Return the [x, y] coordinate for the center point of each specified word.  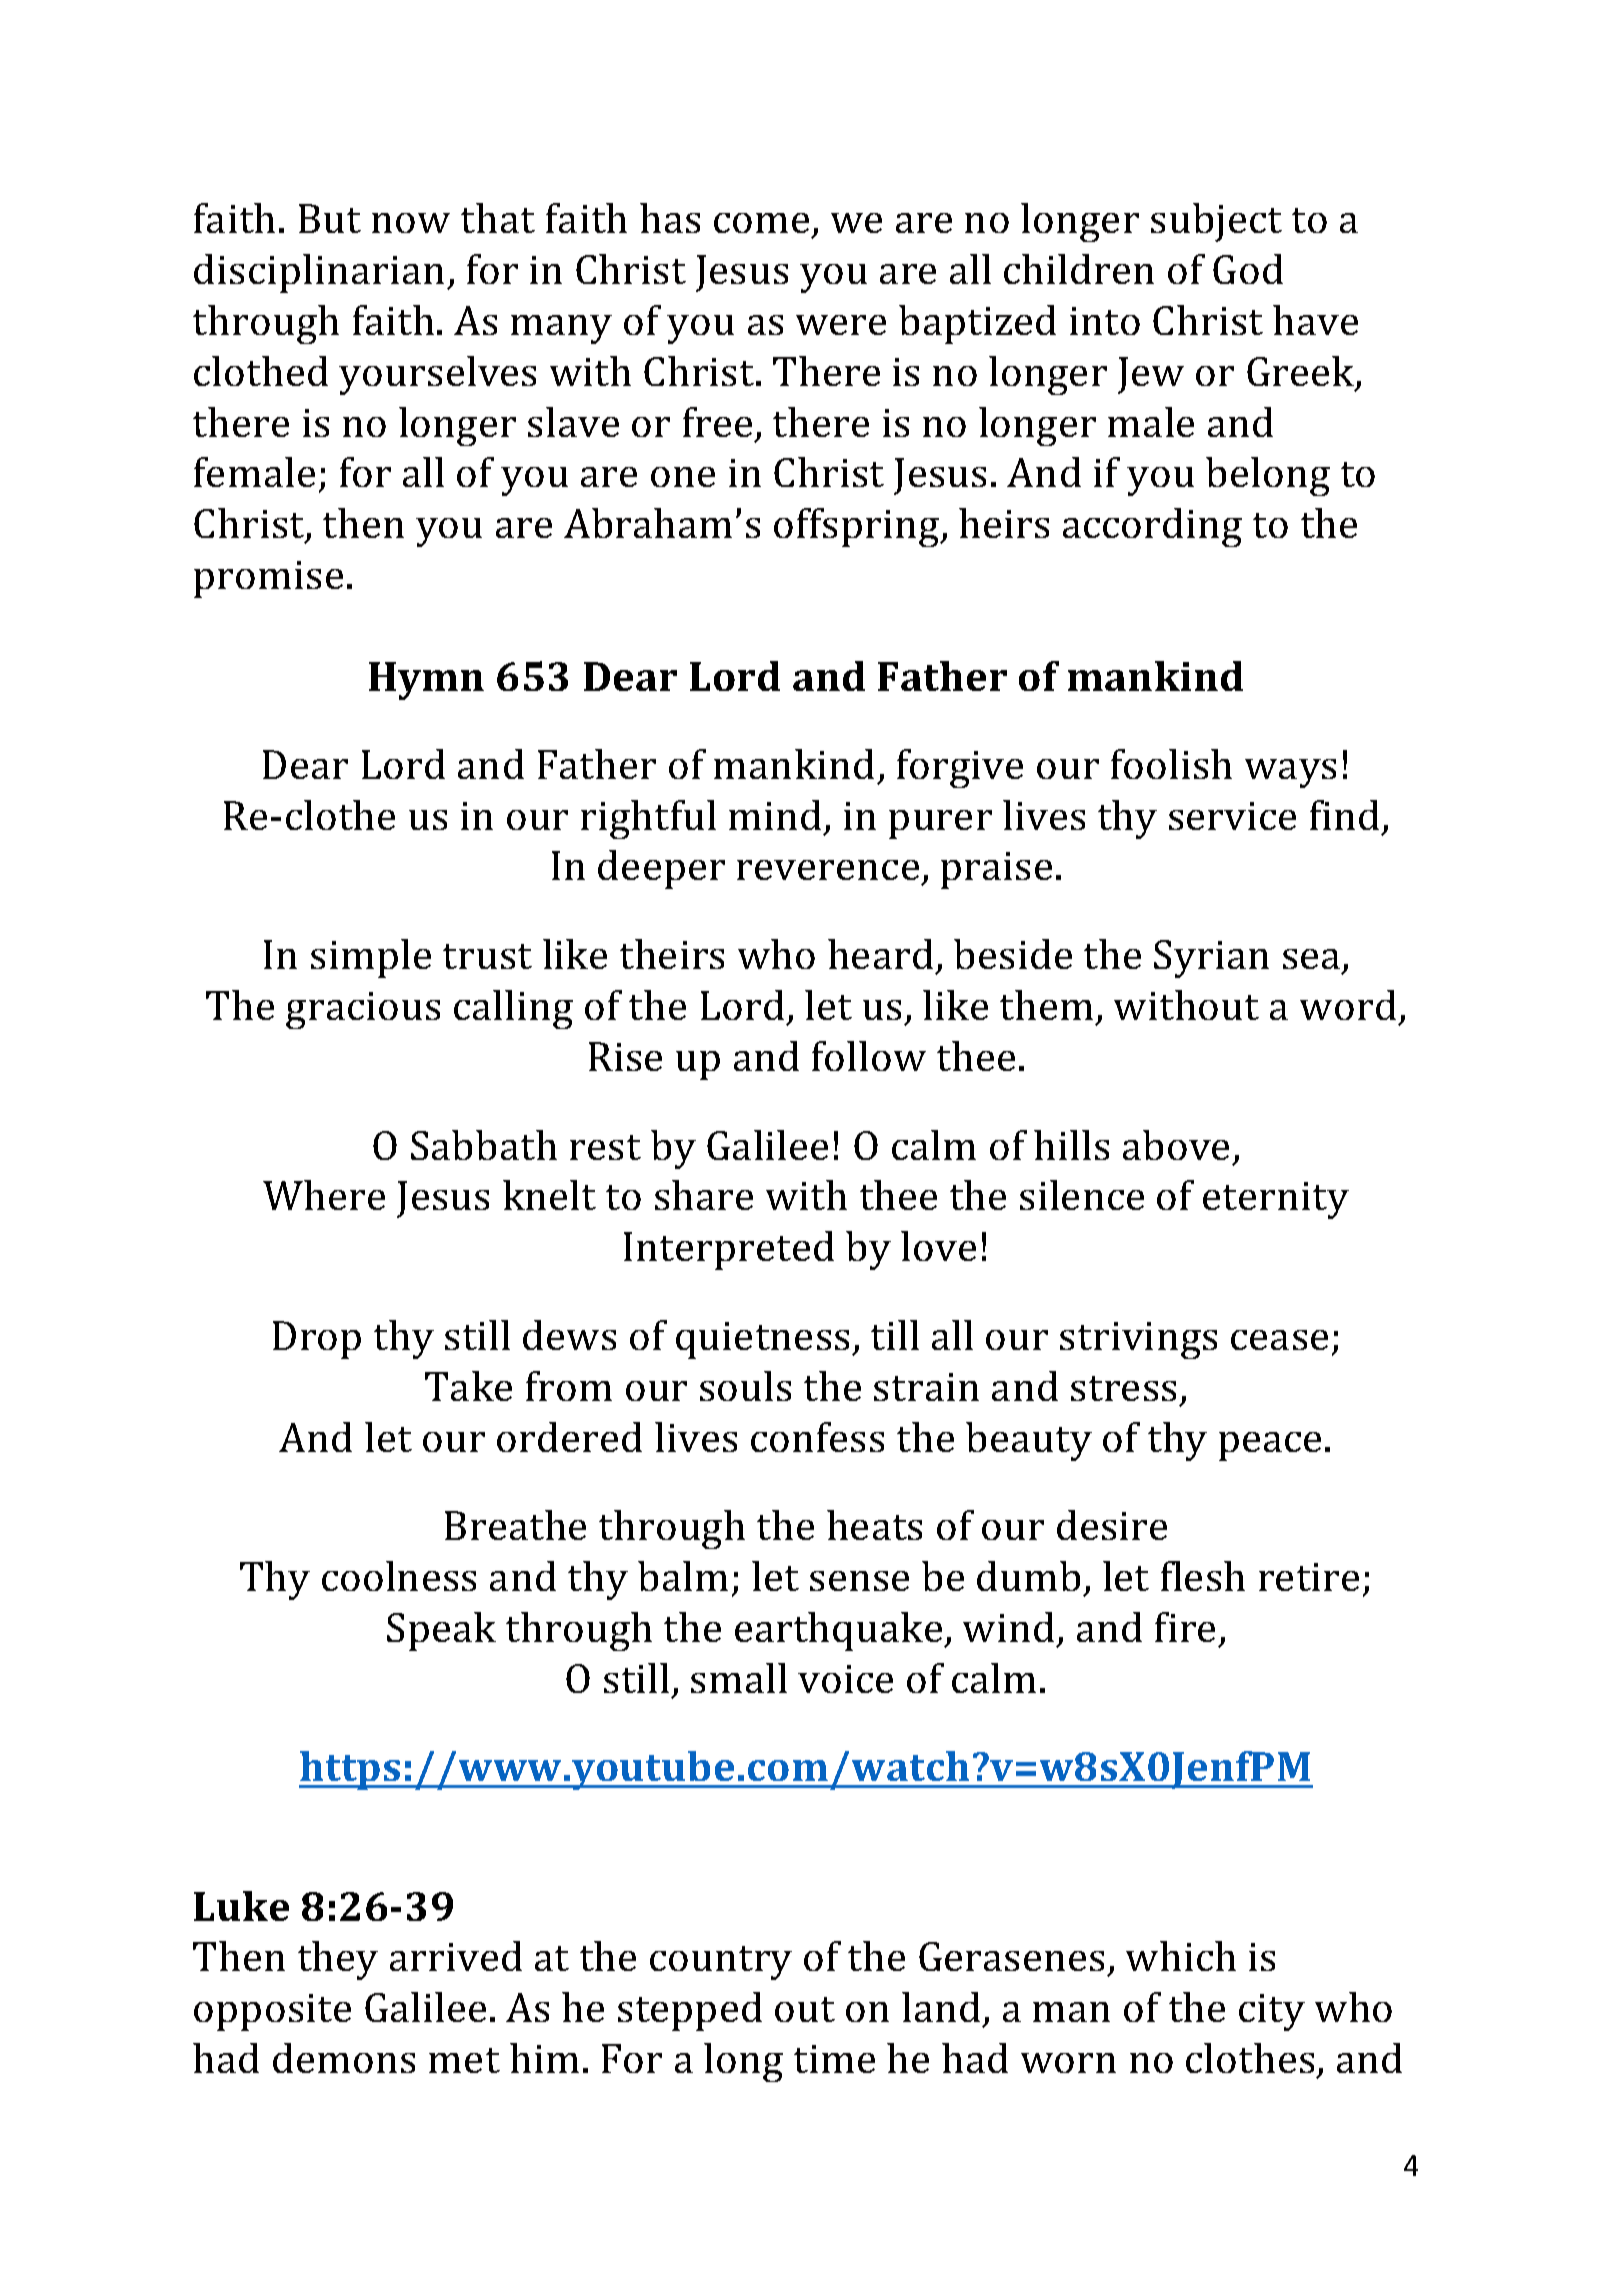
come [761, 223]
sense [859, 1581]
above [1176, 1145]
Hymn [426, 681]
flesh [1203, 1576]
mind [775, 815]
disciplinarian [321, 273]
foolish [1171, 764]
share [704, 1195]
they [338, 1960]
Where [324, 1195]
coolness [399, 1576]
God [1248, 269]
